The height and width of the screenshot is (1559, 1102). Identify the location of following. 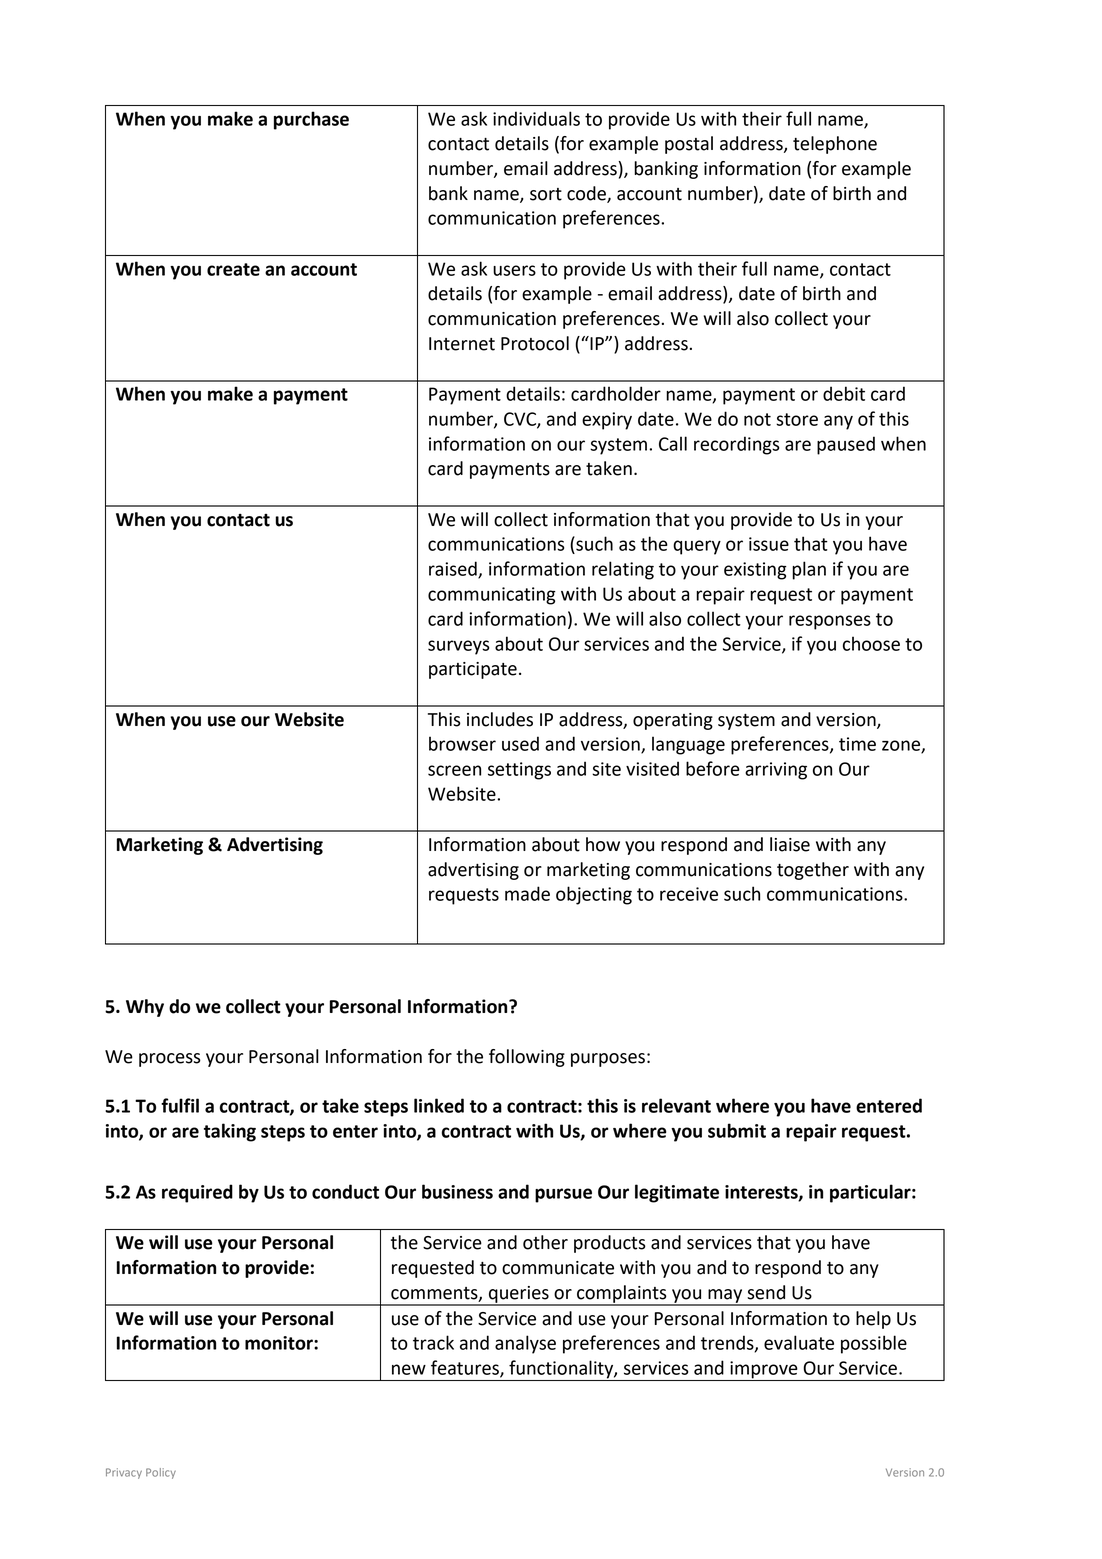
(527, 1058).
